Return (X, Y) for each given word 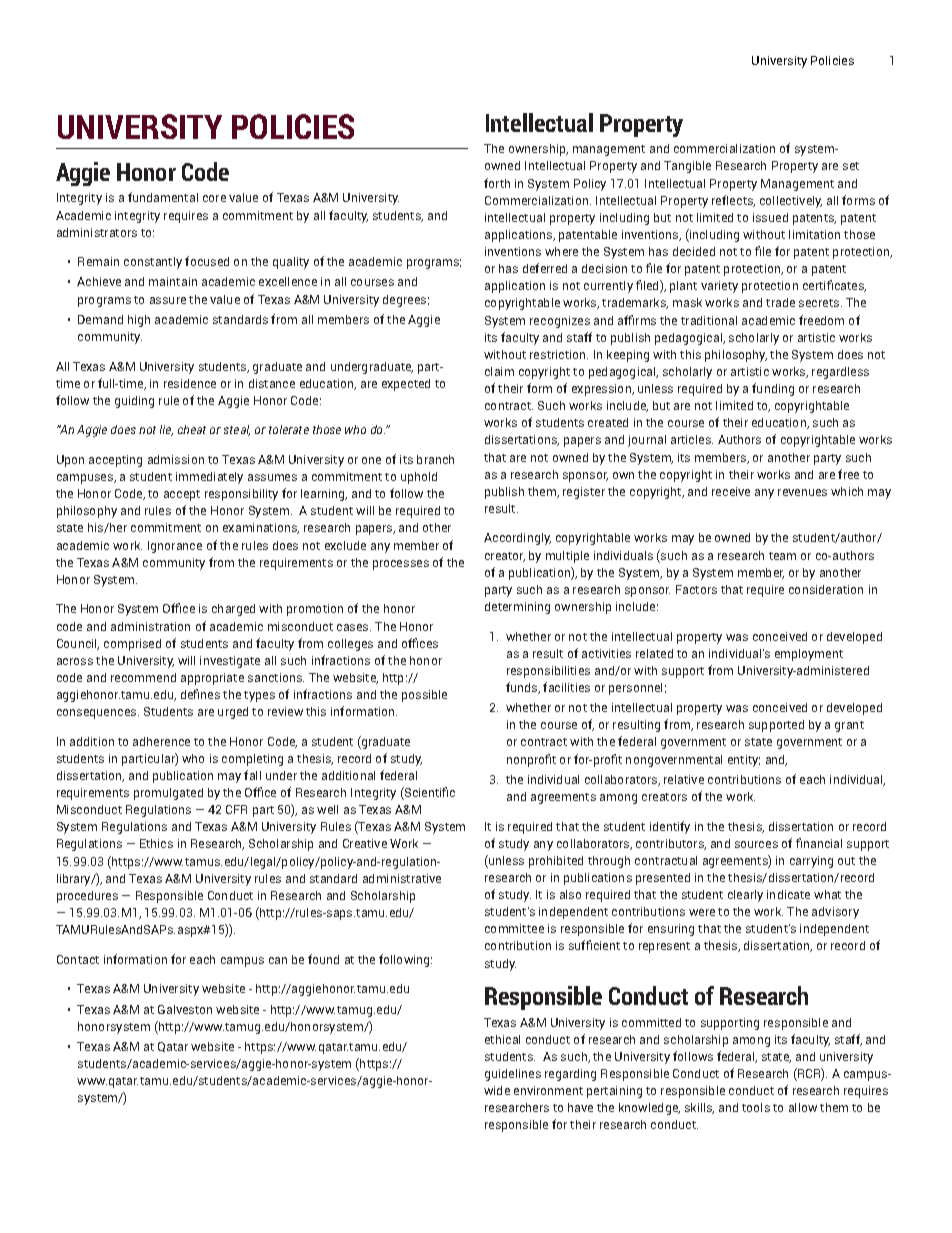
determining (517, 608)
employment (809, 655)
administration (150, 626)
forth (497, 183)
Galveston (185, 1009)
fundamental (163, 197)
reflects (733, 201)
